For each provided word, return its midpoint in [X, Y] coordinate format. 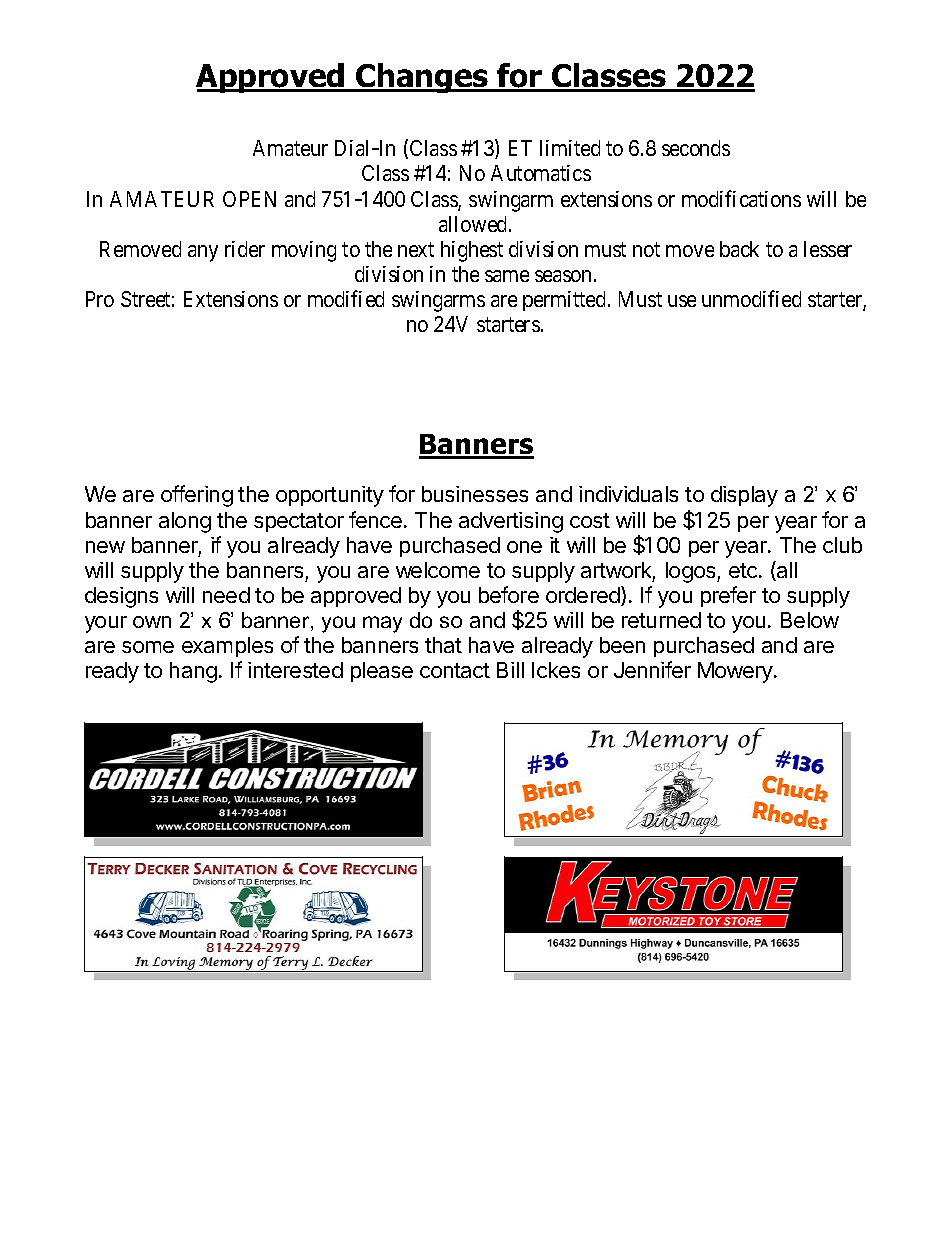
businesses [475, 494]
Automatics [541, 173]
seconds [696, 148]
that [443, 645]
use [682, 301]
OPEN [249, 199]
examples [227, 647]
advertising [511, 522]
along [185, 522]
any [203, 253]
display [744, 496]
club [842, 545]
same [507, 276]
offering [197, 496]
